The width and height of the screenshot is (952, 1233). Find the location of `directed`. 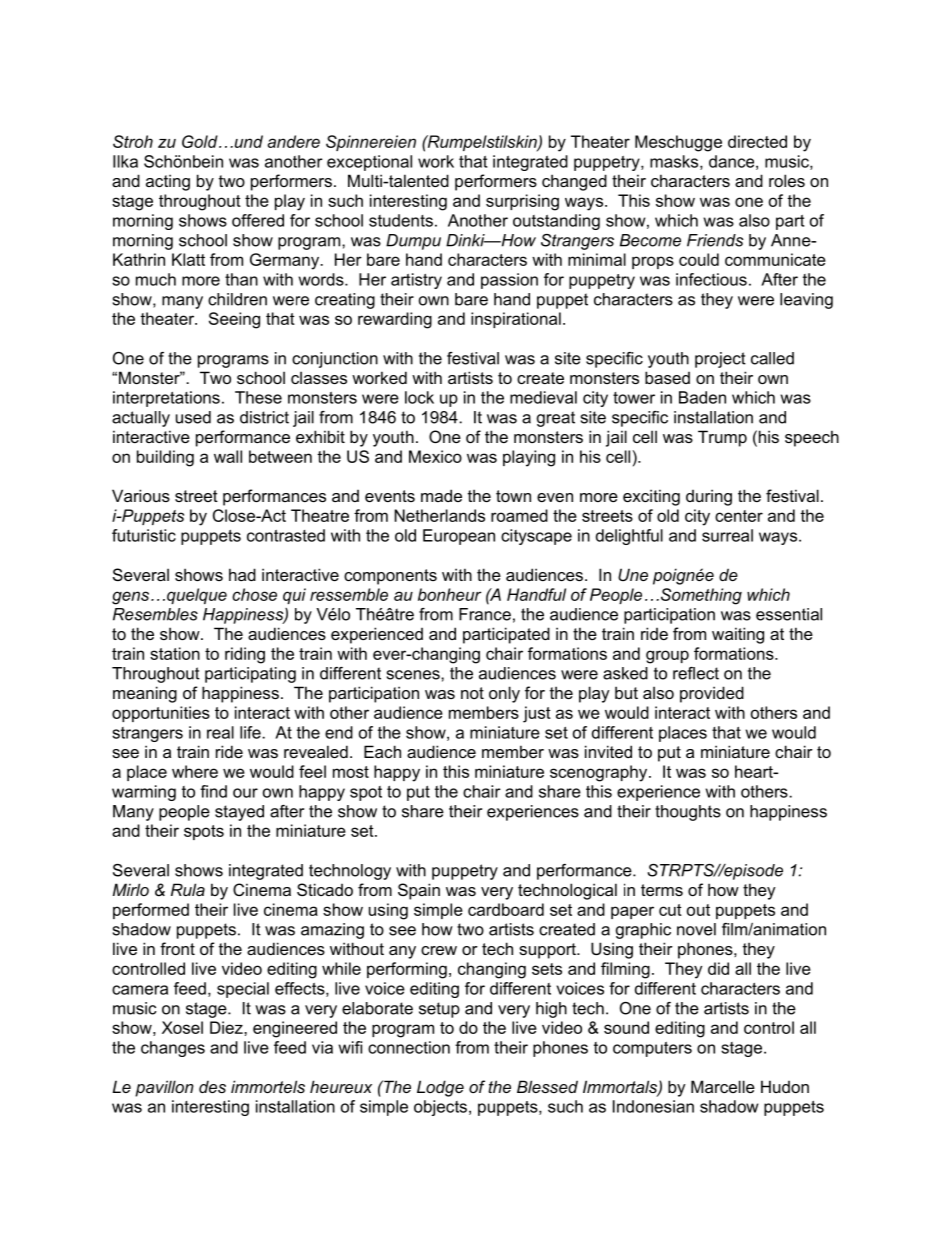

directed is located at coordinates (757, 141).
